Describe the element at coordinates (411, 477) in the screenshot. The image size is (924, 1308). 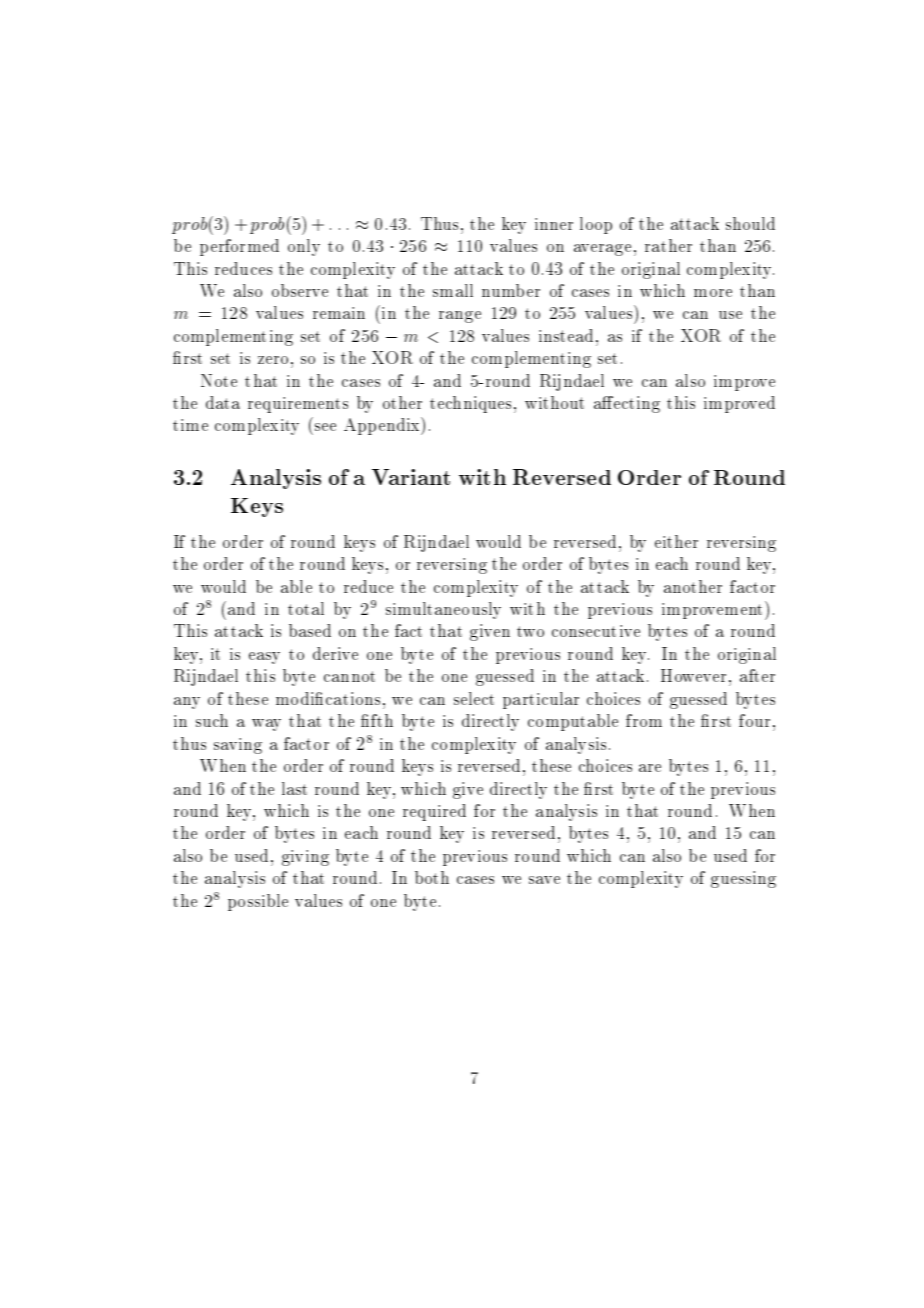
I see `Variant` at that location.
